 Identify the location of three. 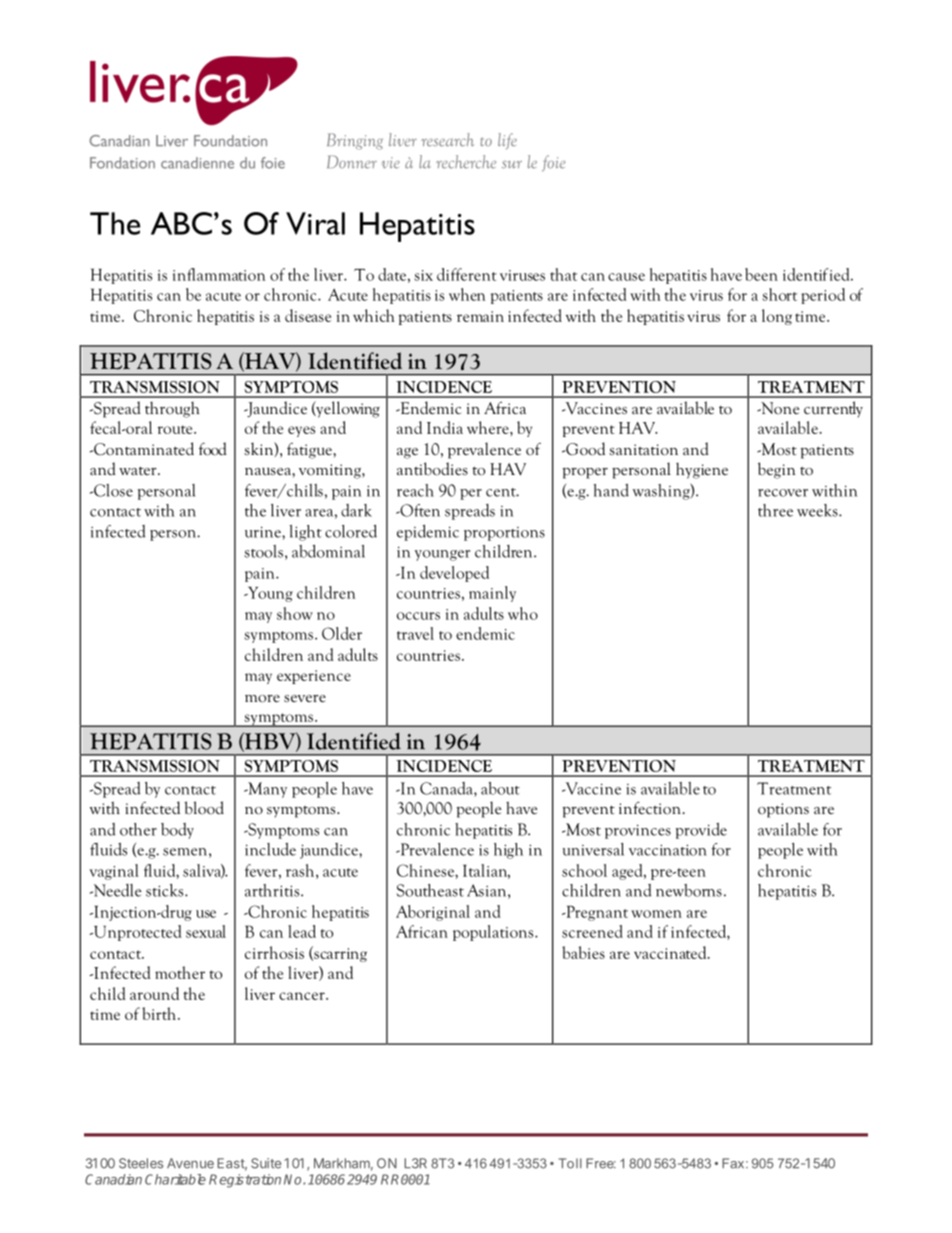
(775, 510).
